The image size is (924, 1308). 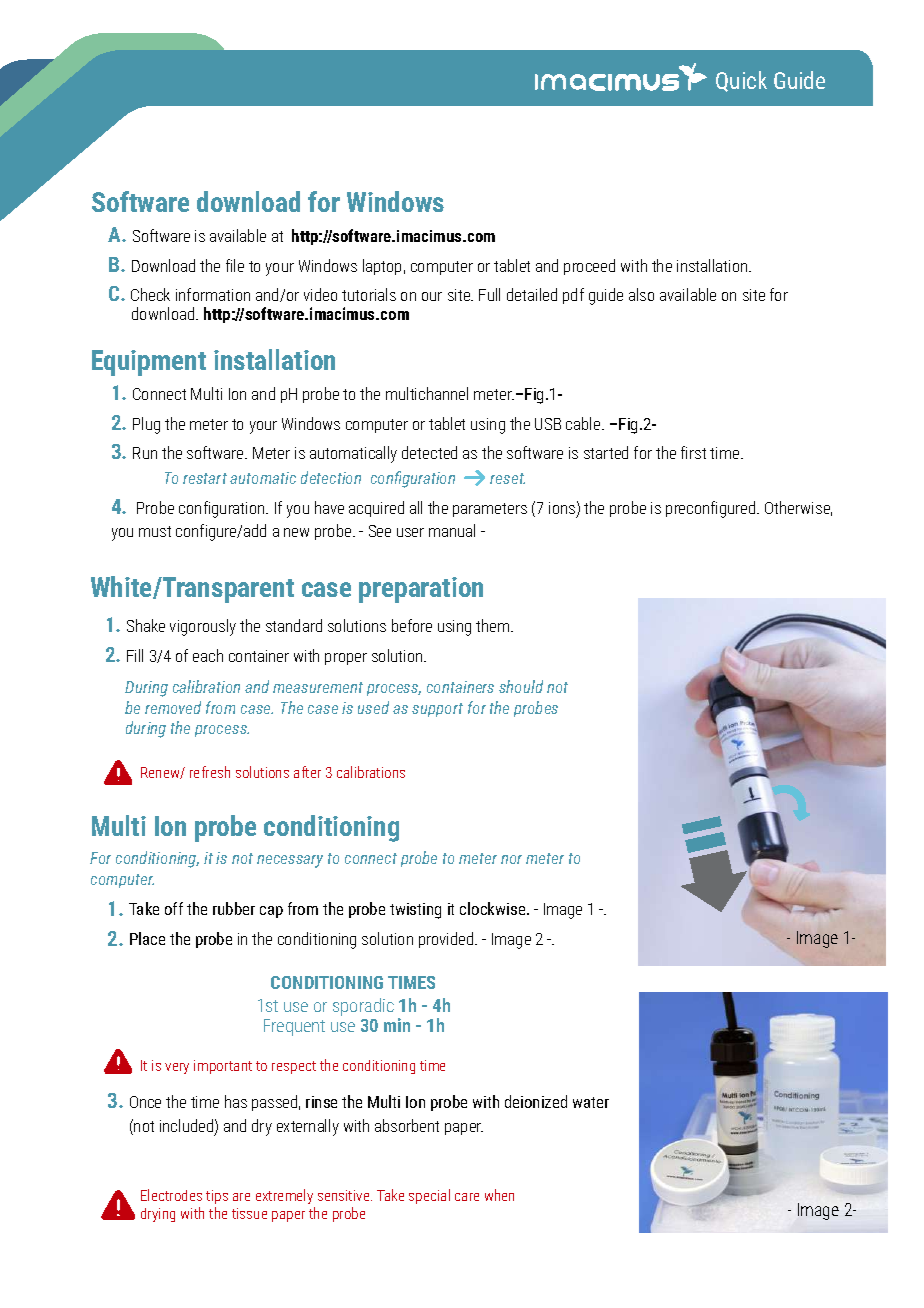 What do you see at coordinates (511, 859) in the document?
I see `nor` at bounding box center [511, 859].
